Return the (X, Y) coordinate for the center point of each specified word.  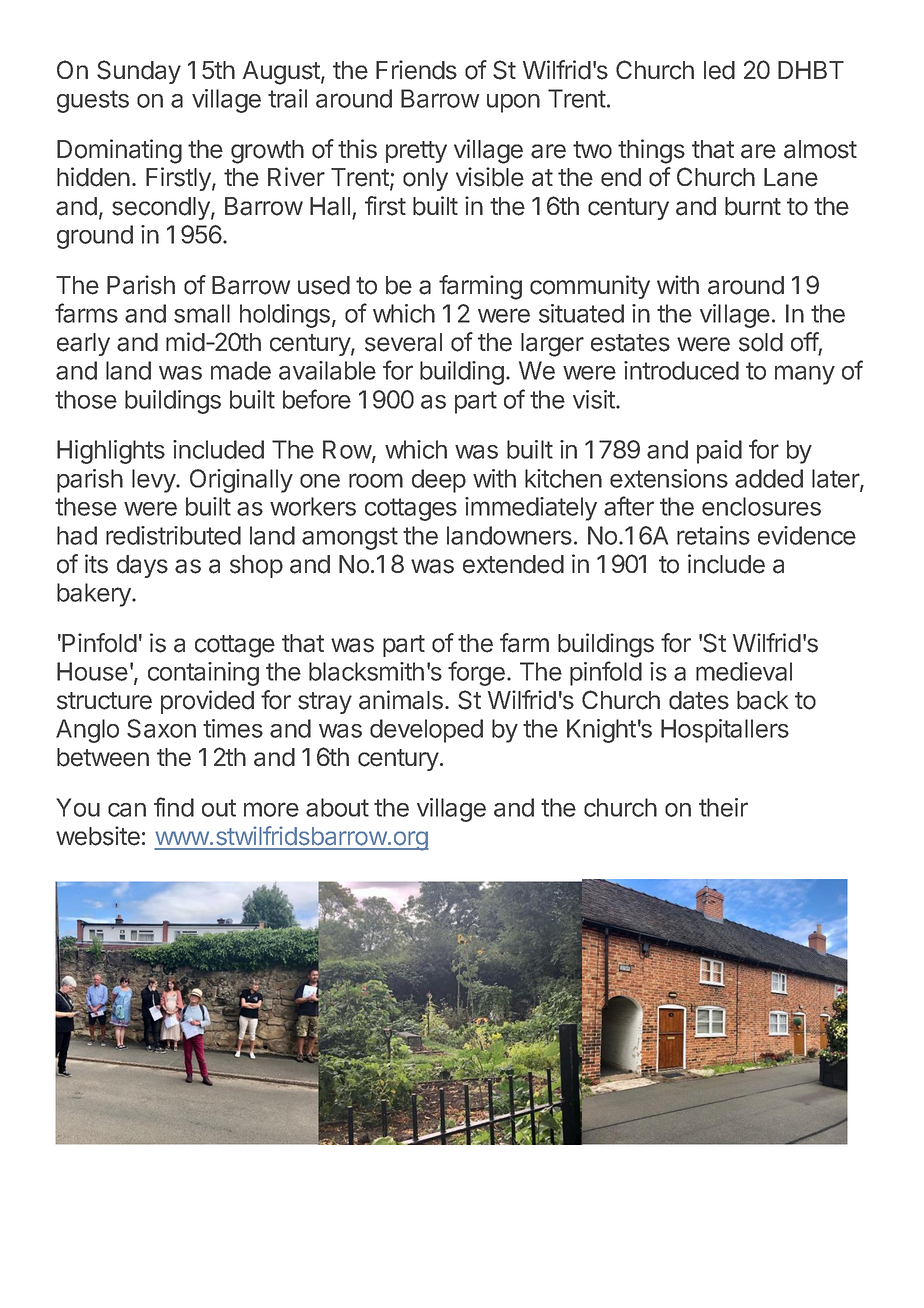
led (719, 70)
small (202, 313)
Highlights (111, 452)
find (174, 807)
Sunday (139, 72)
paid (719, 452)
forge (476, 673)
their (723, 807)
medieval (744, 671)
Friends (416, 70)
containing (203, 674)
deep (439, 481)
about (337, 807)
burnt (753, 206)
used (324, 285)
